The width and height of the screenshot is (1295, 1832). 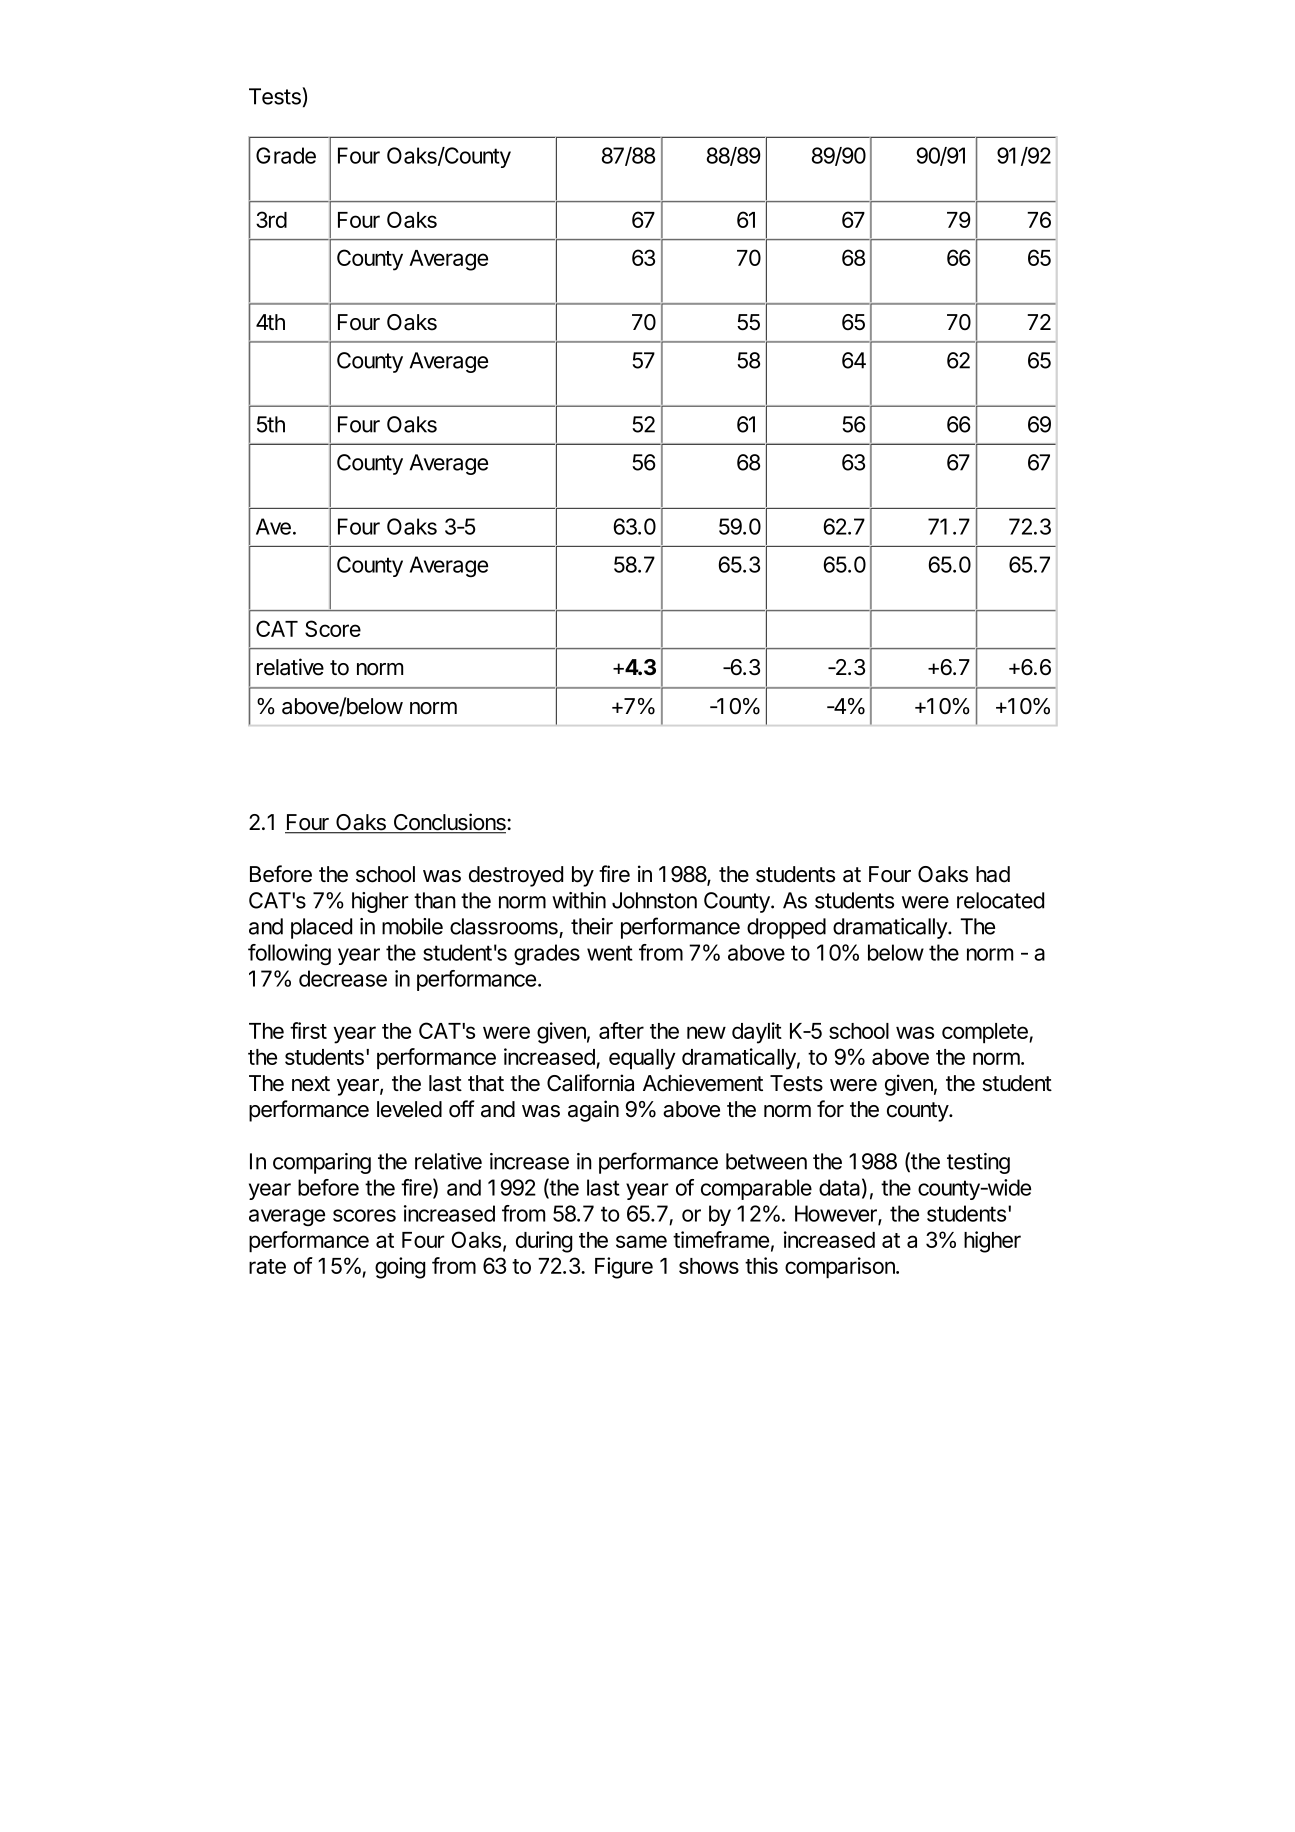 What do you see at coordinates (400, 1268) in the screenshot?
I see `going` at bounding box center [400, 1268].
